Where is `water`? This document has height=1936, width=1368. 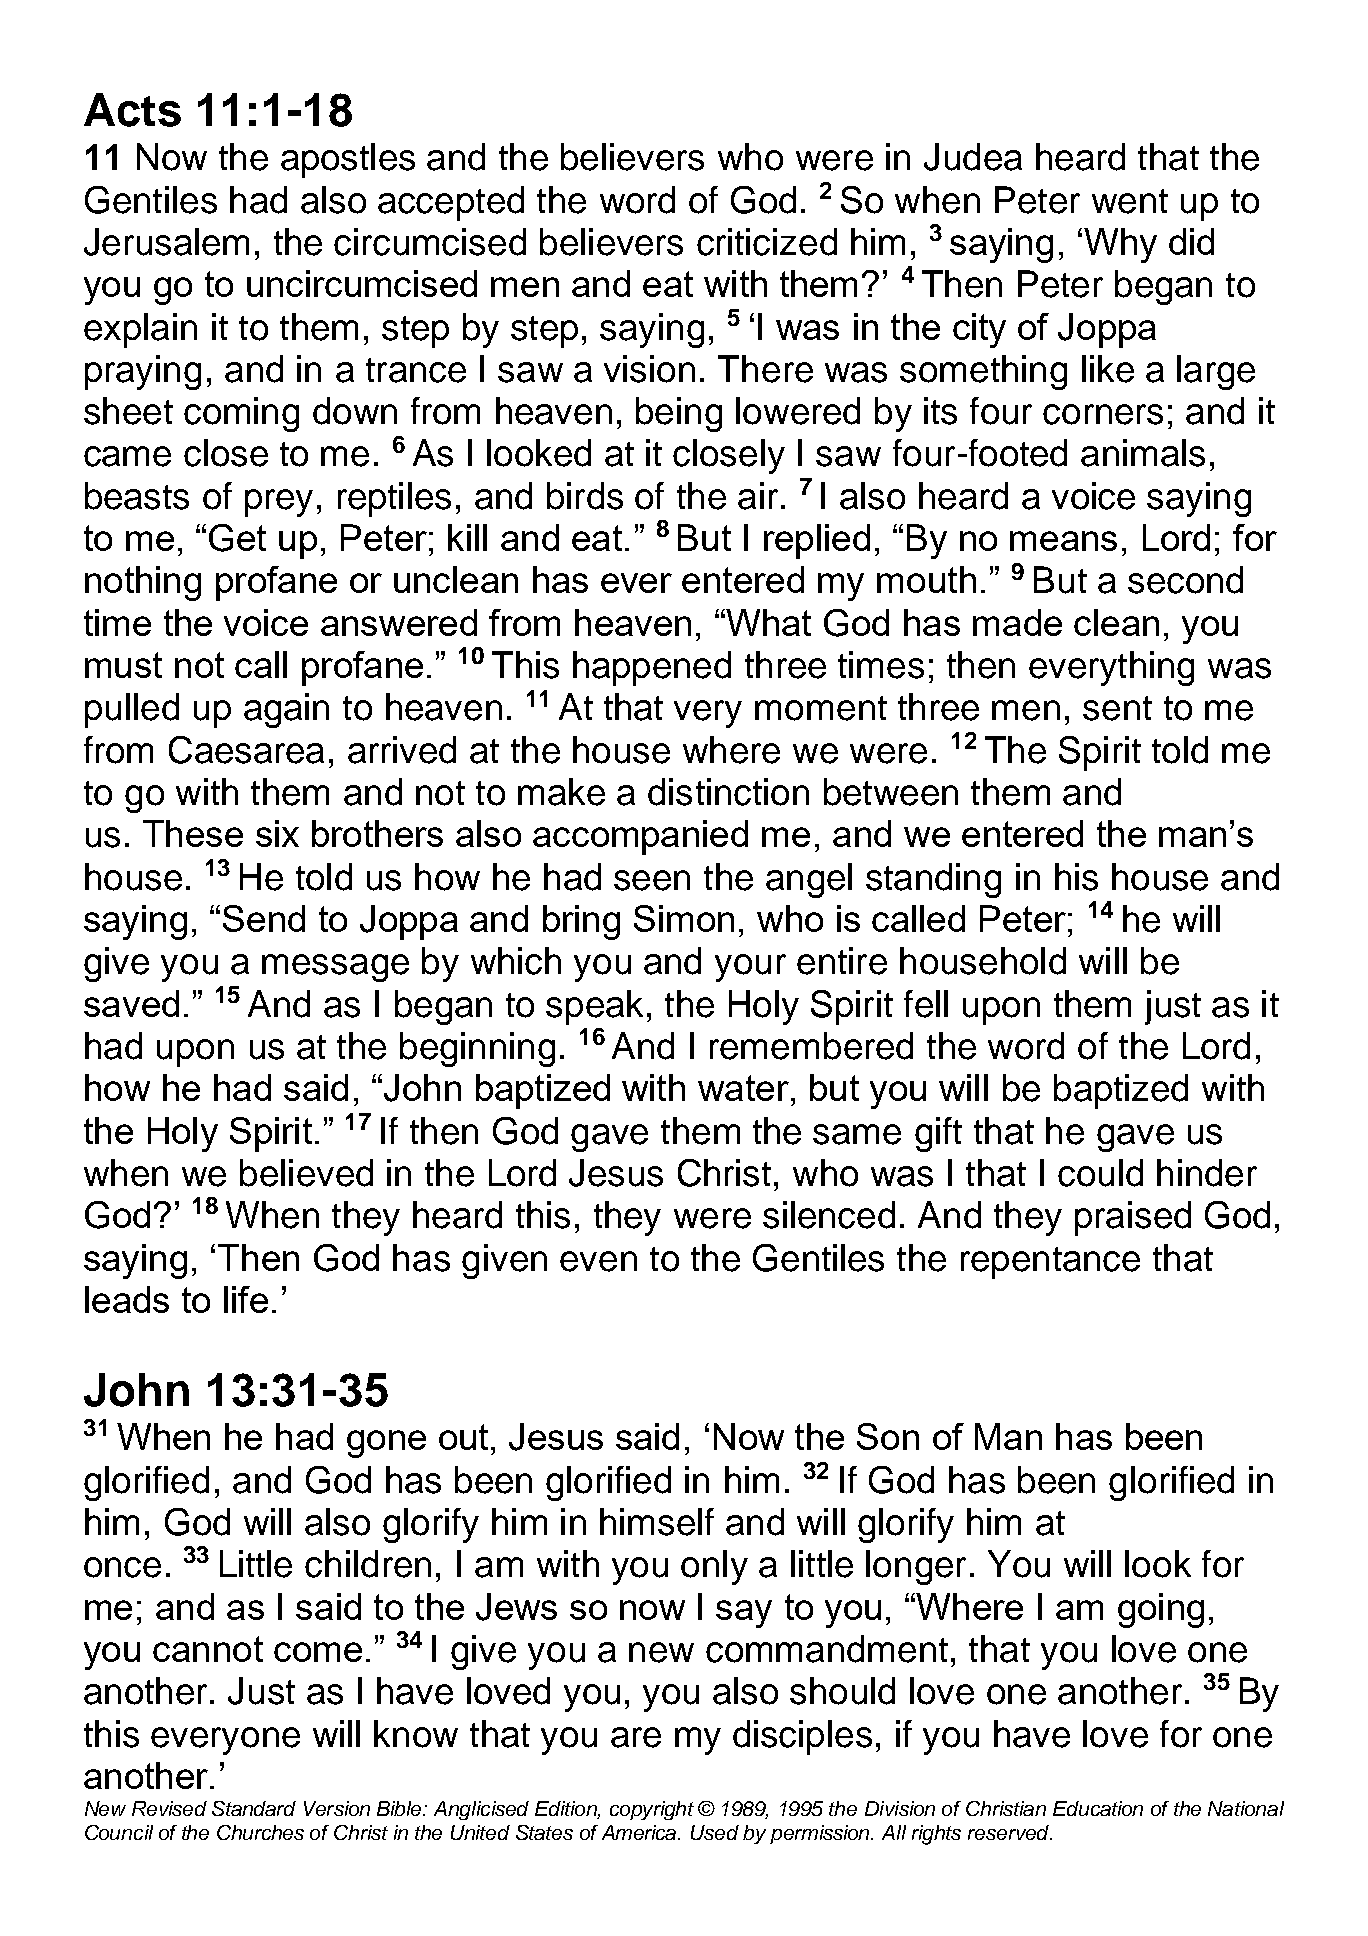 water is located at coordinates (743, 1088).
